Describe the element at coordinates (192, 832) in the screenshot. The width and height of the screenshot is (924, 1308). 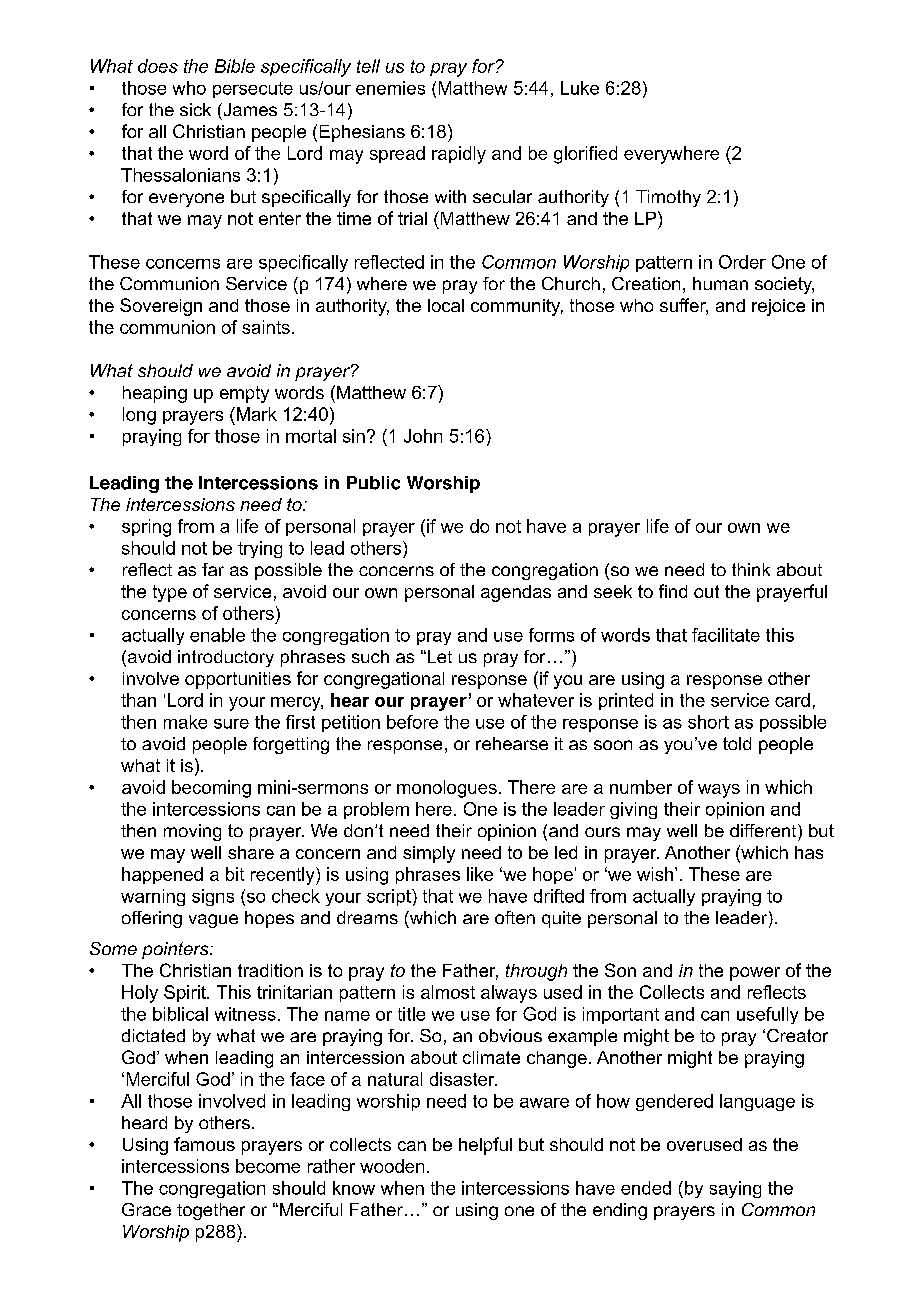
I see `moving` at that location.
